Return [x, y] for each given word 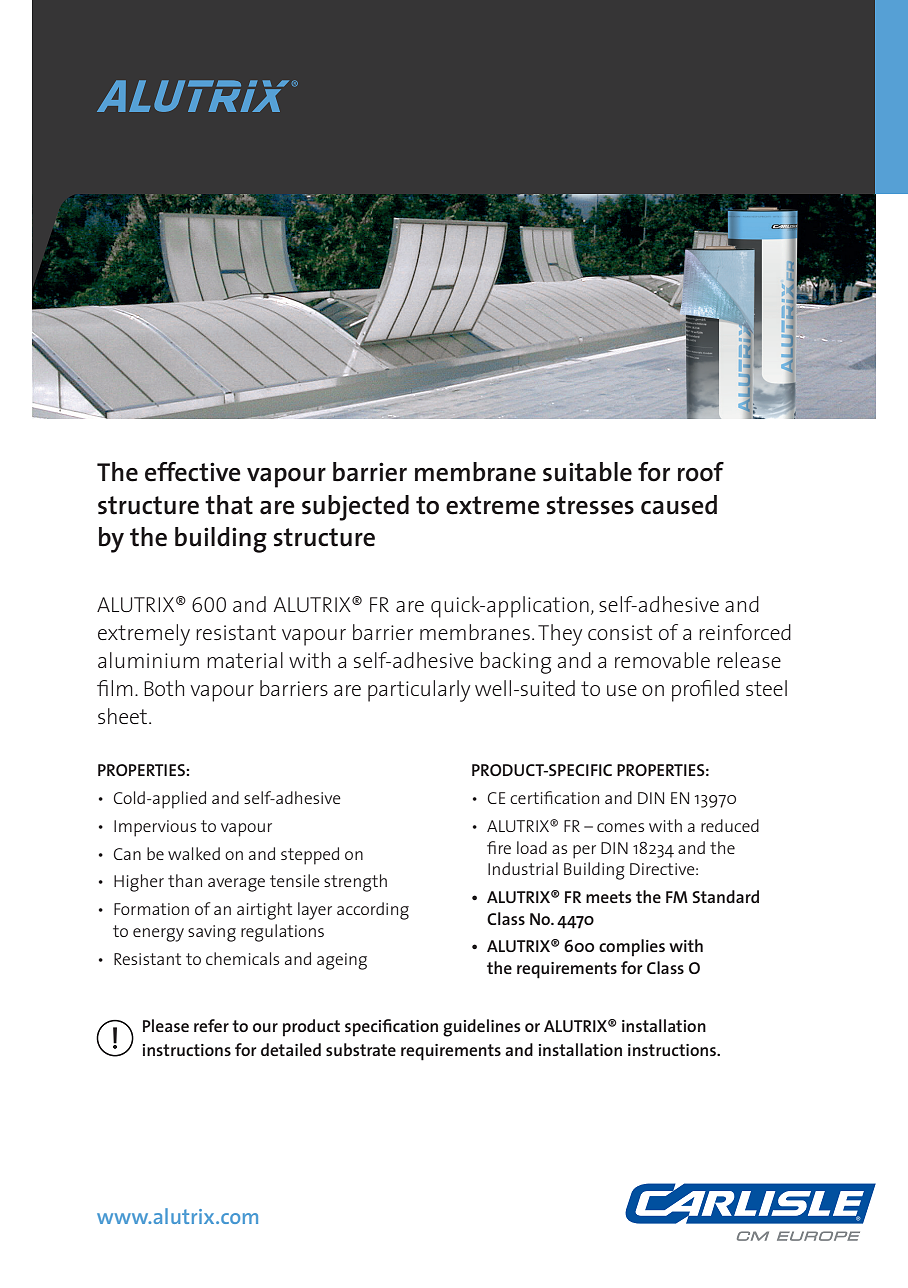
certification [554, 797]
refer [211, 1025]
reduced [730, 825]
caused [679, 505]
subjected [355, 508]
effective [193, 472]
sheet [122, 716]
